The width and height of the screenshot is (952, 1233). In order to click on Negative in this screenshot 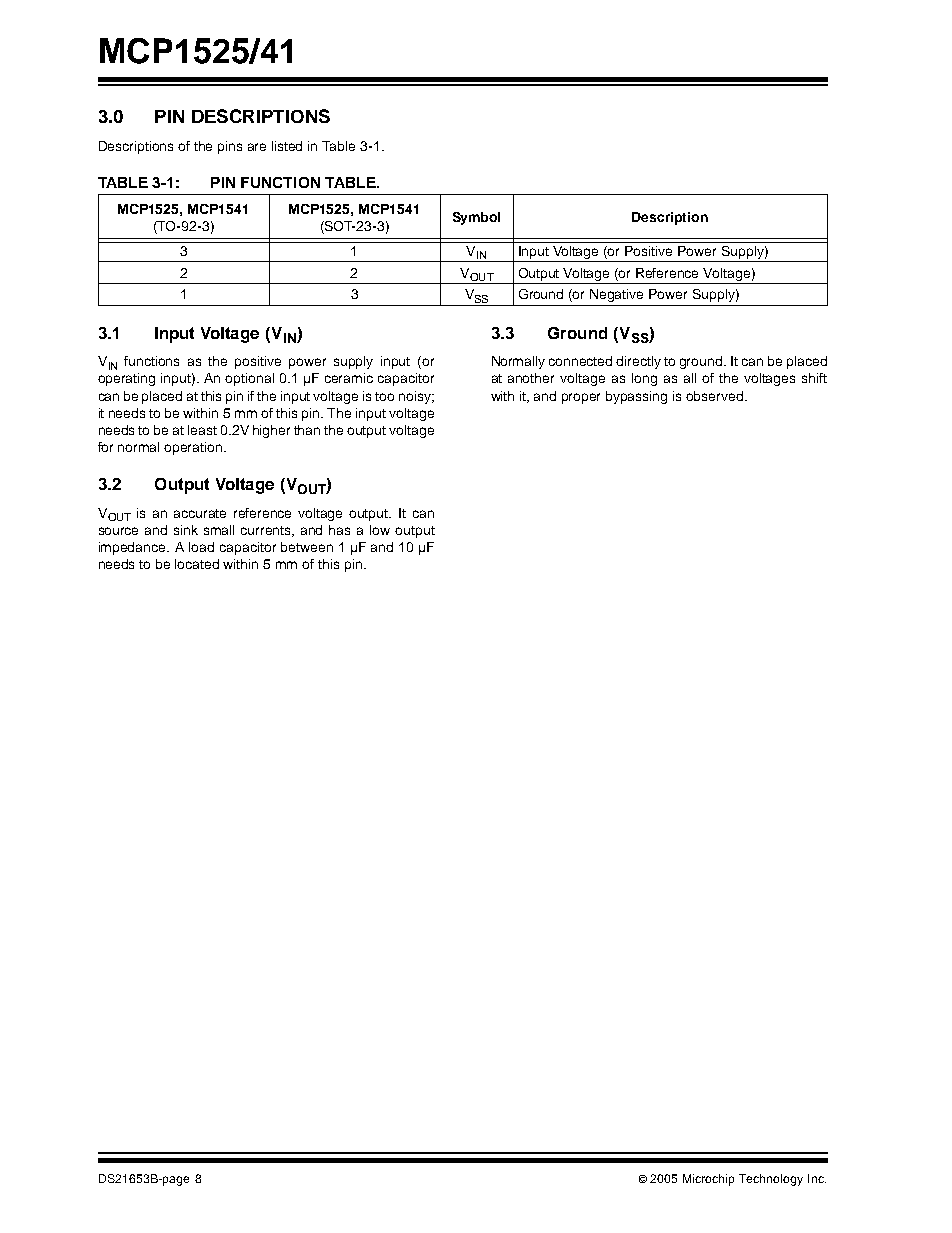, I will do `click(616, 295)`.
